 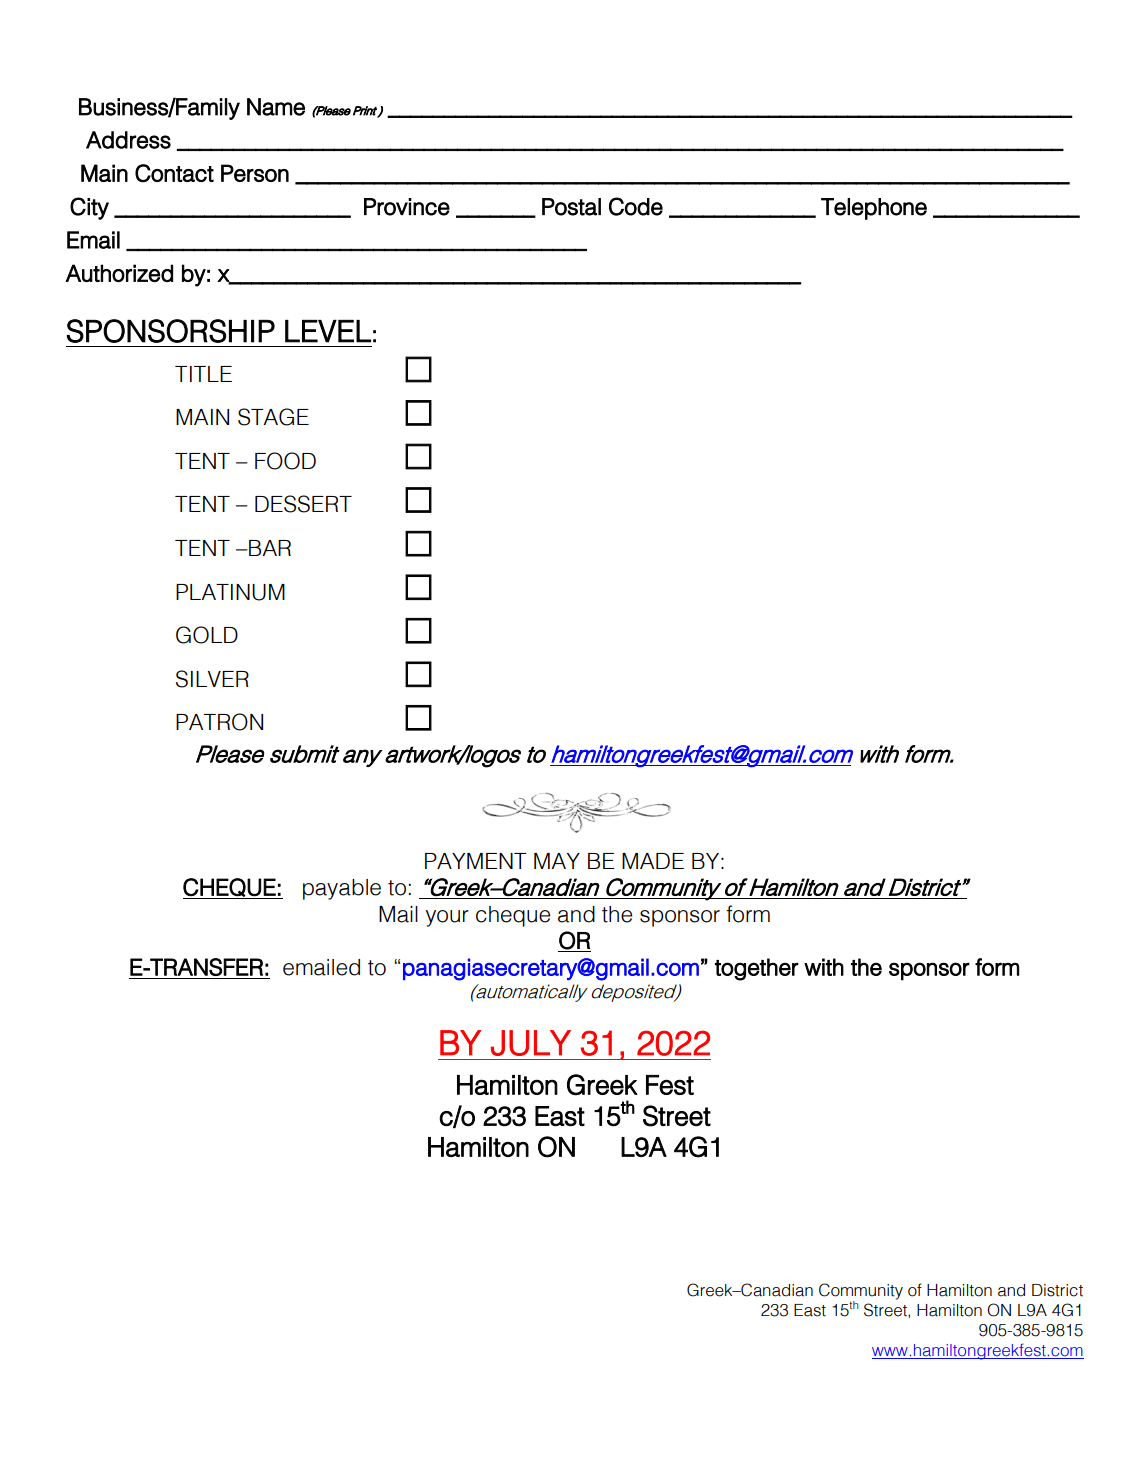 I want to click on Code, so click(x=636, y=206).
